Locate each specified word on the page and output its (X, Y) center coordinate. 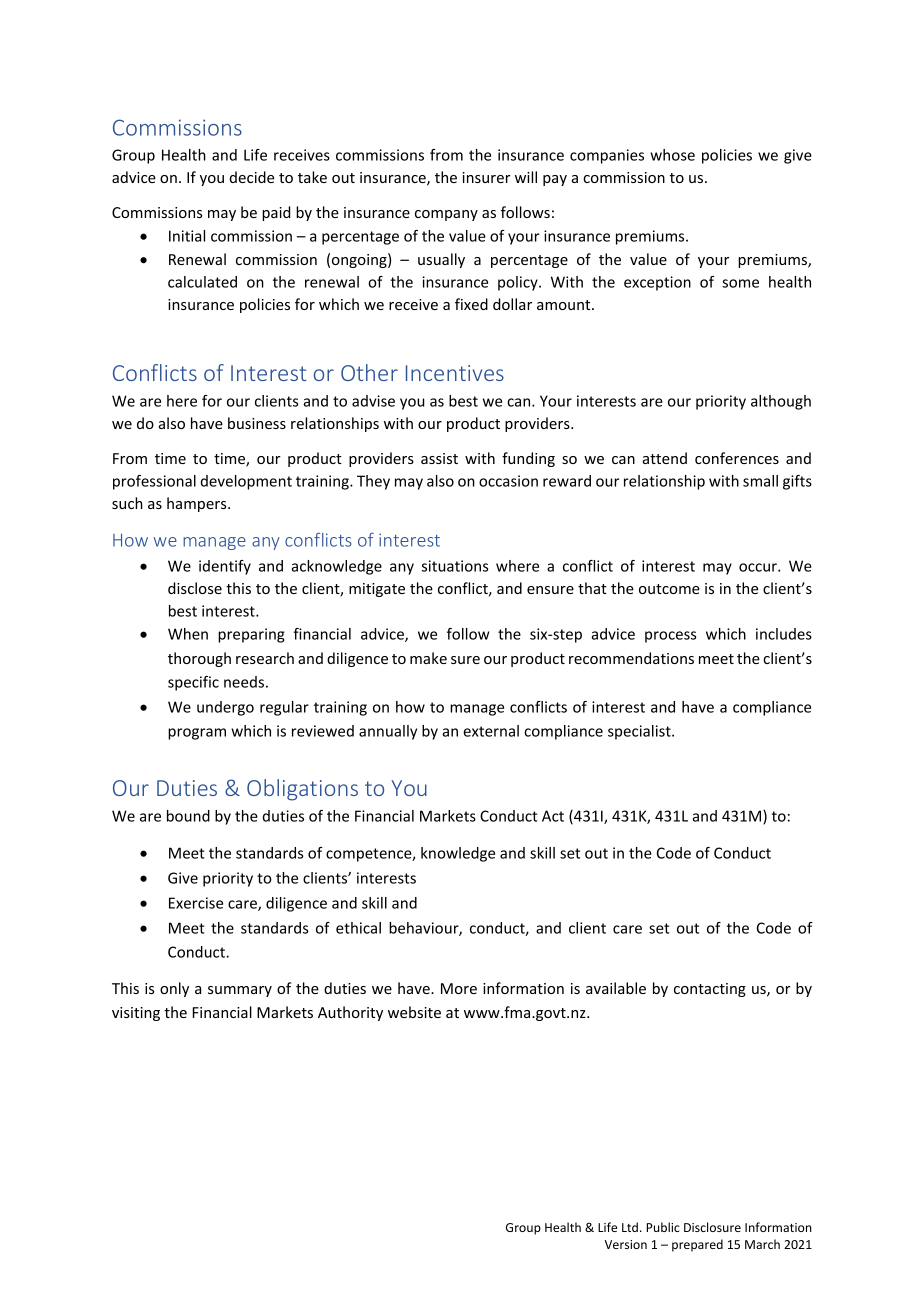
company (446, 215)
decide (252, 177)
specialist (640, 732)
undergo (225, 708)
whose (672, 155)
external (491, 731)
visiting (136, 1014)
